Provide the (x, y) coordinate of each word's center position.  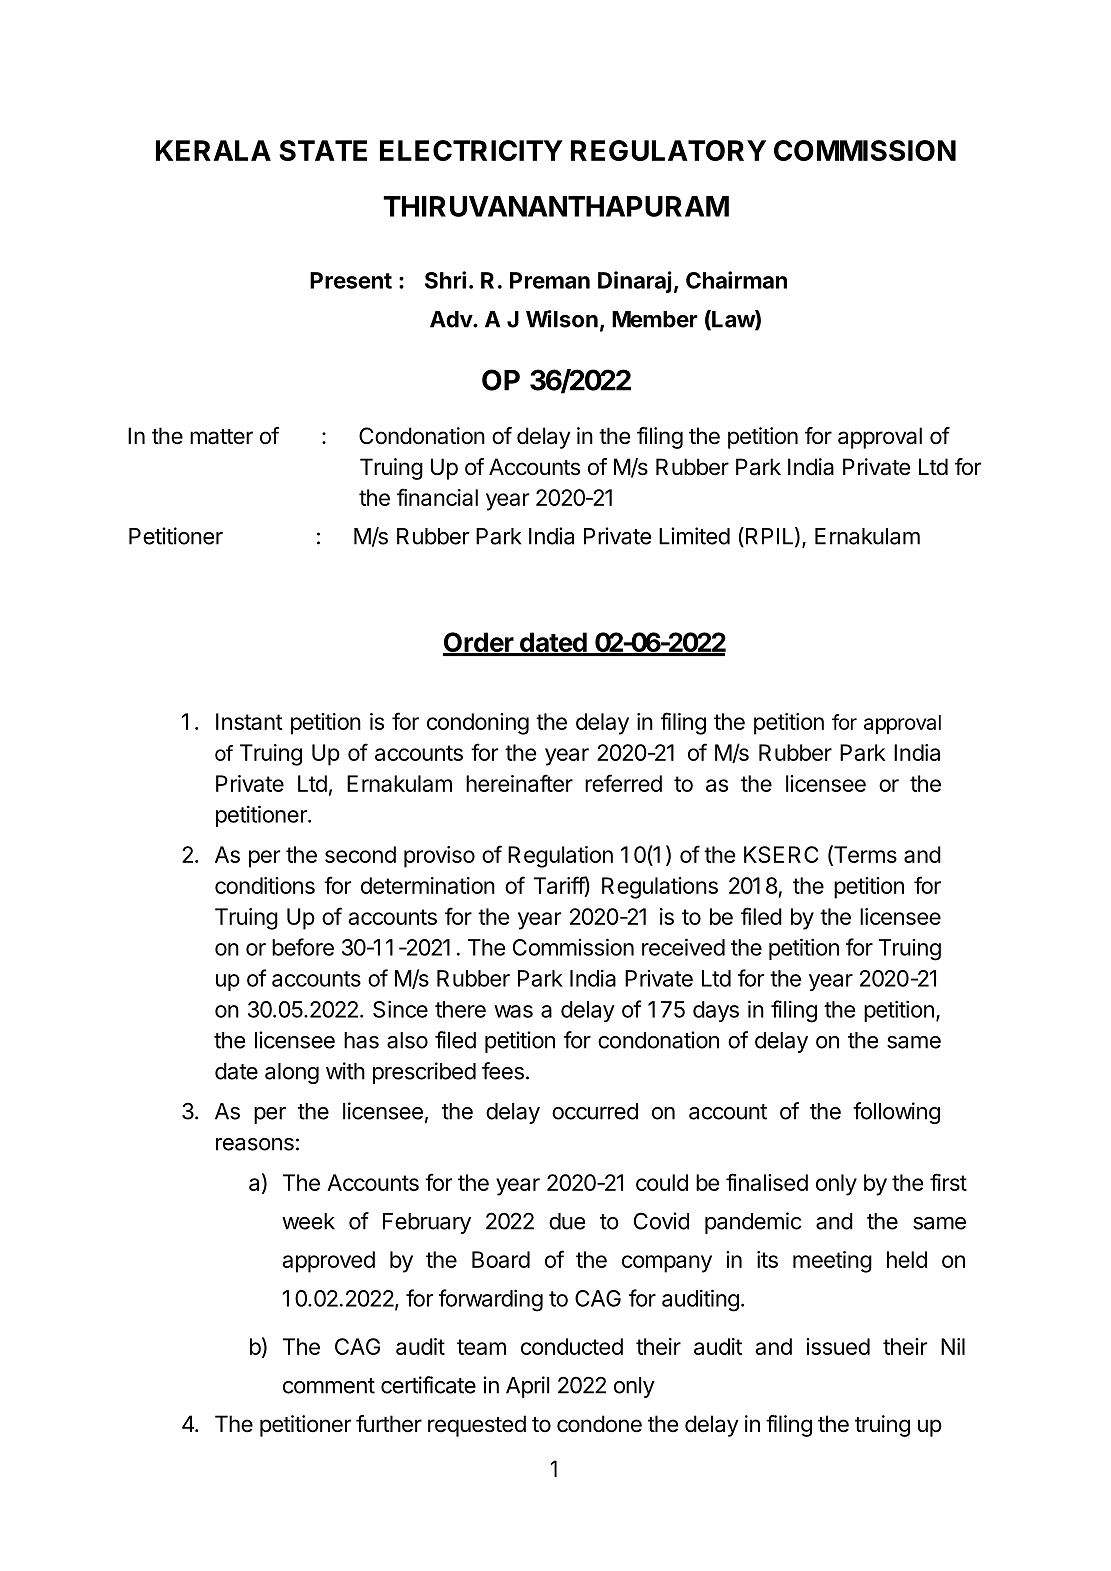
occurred (595, 1111)
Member (655, 319)
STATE (323, 150)
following (896, 1113)
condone (599, 1424)
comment (329, 1386)
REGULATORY (668, 150)
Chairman (736, 280)
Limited (694, 536)
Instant (249, 721)
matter (221, 437)
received (683, 947)
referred (623, 783)
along (292, 1073)
